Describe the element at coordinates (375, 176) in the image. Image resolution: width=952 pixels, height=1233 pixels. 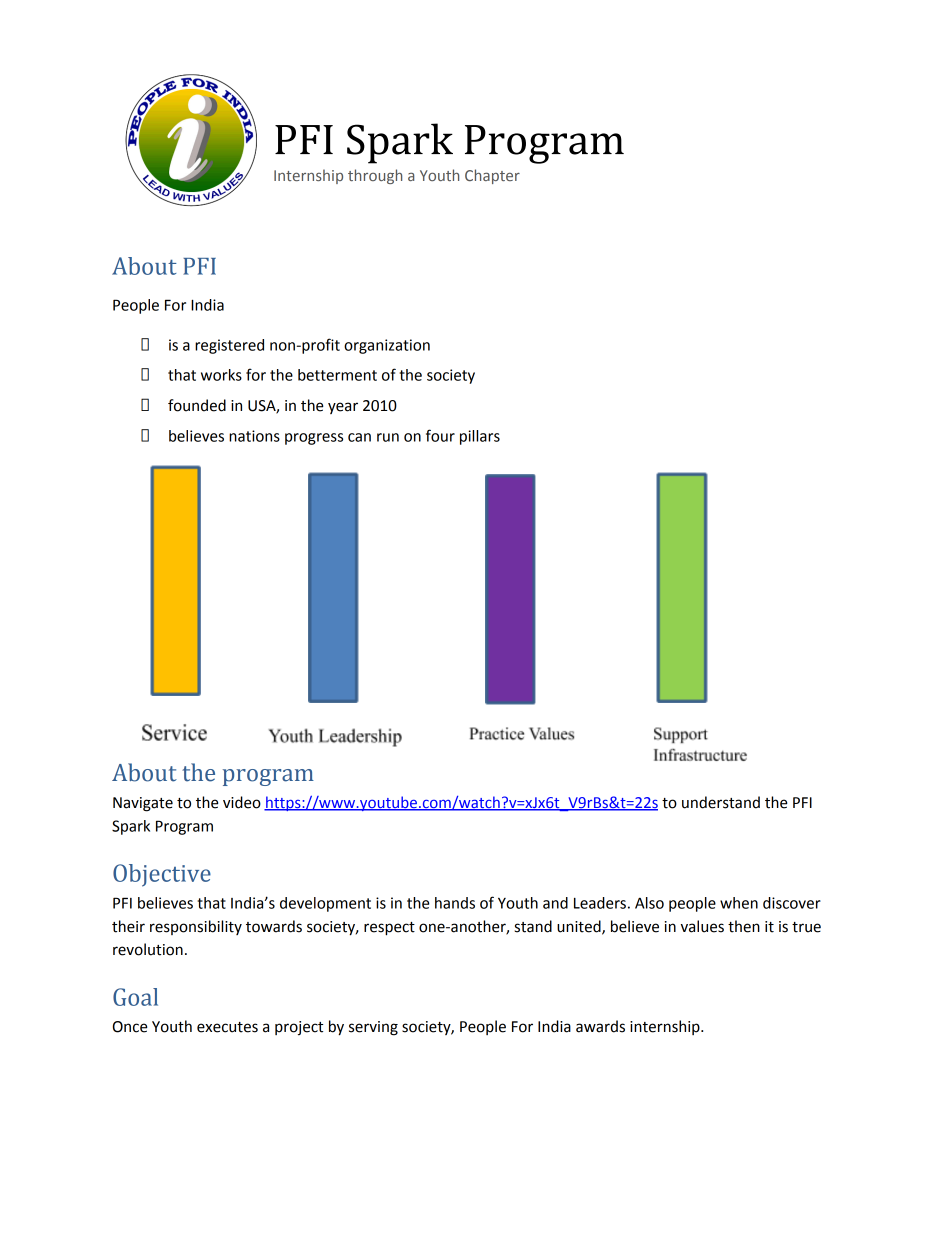
I see `through` at that location.
